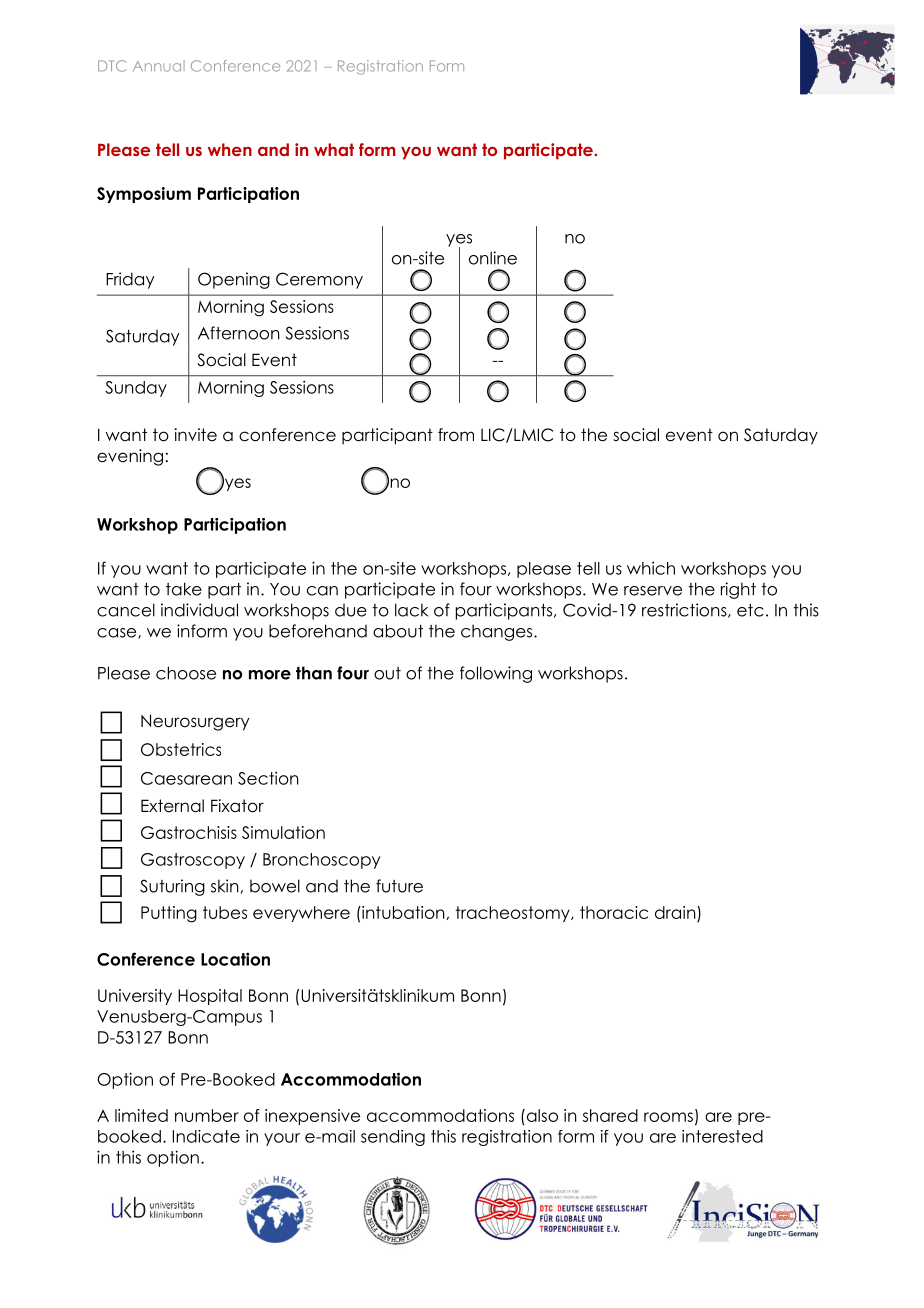 The height and width of the document is (1308, 924). I want to click on which, so click(651, 568).
